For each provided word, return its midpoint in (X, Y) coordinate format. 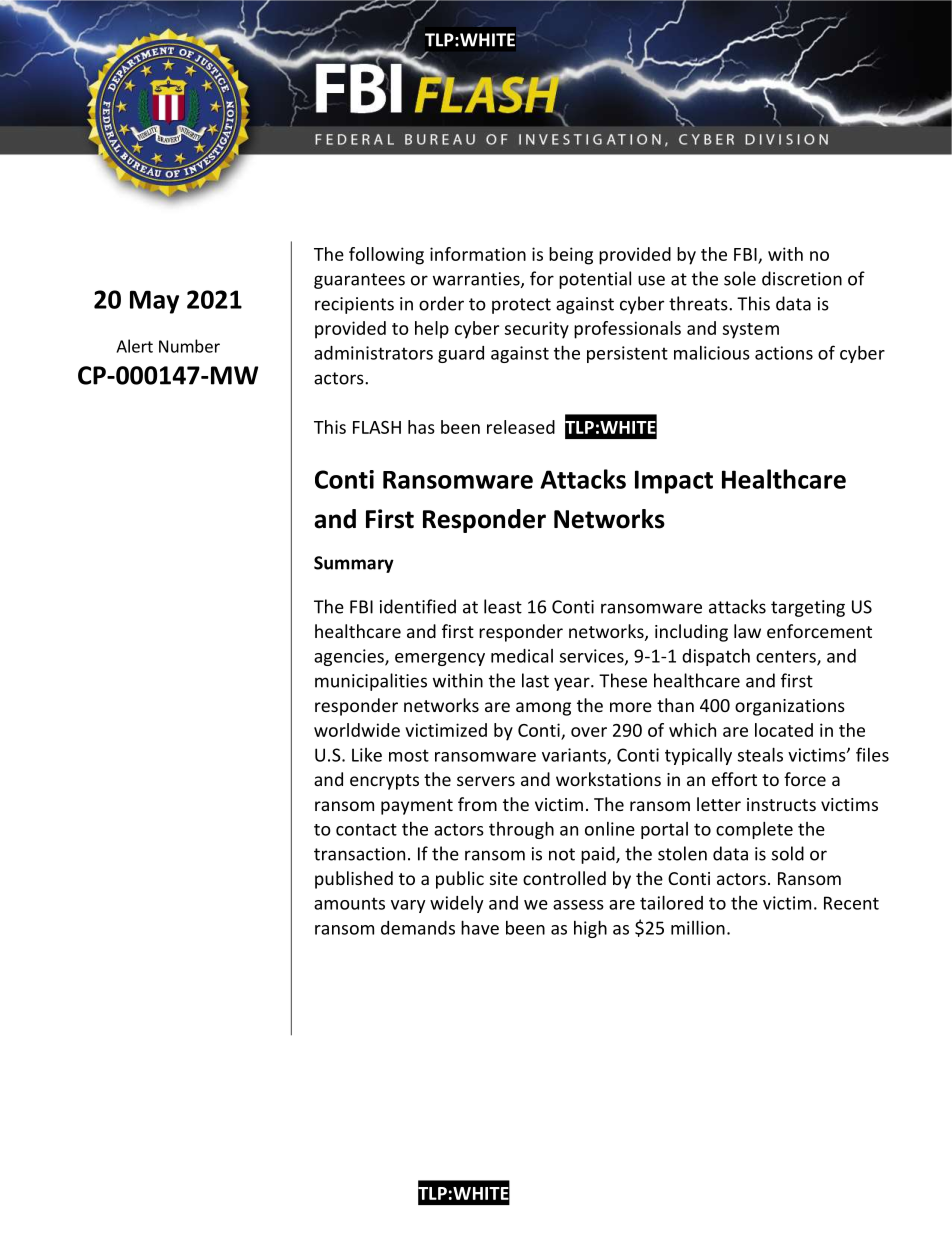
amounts (349, 903)
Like (367, 755)
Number (189, 346)
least (503, 606)
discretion (802, 278)
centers (787, 657)
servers (486, 781)
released (521, 427)
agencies (350, 657)
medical (522, 656)
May (154, 302)
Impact (674, 482)
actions (784, 353)
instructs (781, 804)
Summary (354, 564)
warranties (477, 280)
